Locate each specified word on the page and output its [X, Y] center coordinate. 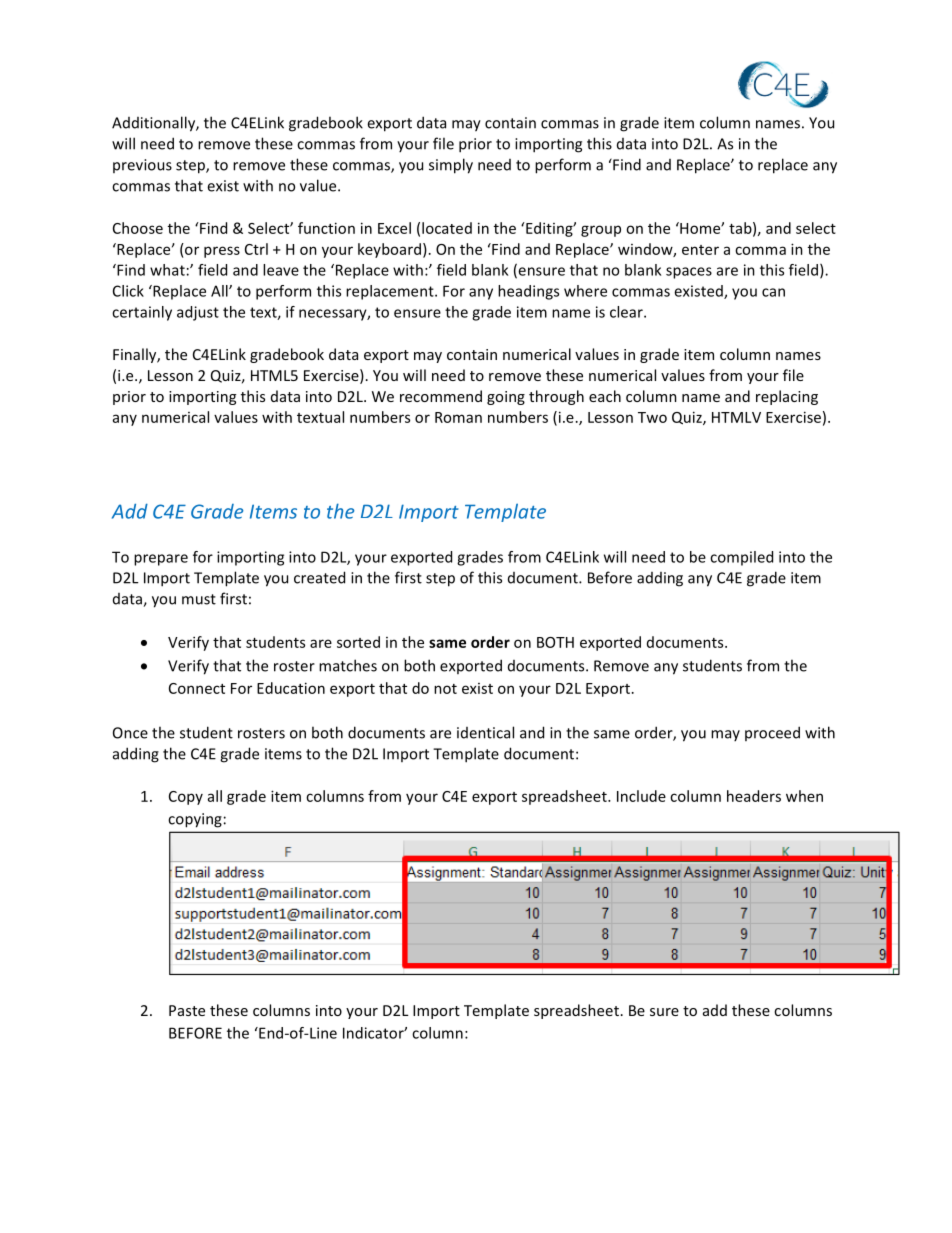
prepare [161, 560]
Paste [187, 1010]
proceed [772, 733]
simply [451, 166]
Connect [197, 688]
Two [652, 417]
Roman [458, 417]
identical [485, 732]
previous [142, 166]
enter [700, 250]
